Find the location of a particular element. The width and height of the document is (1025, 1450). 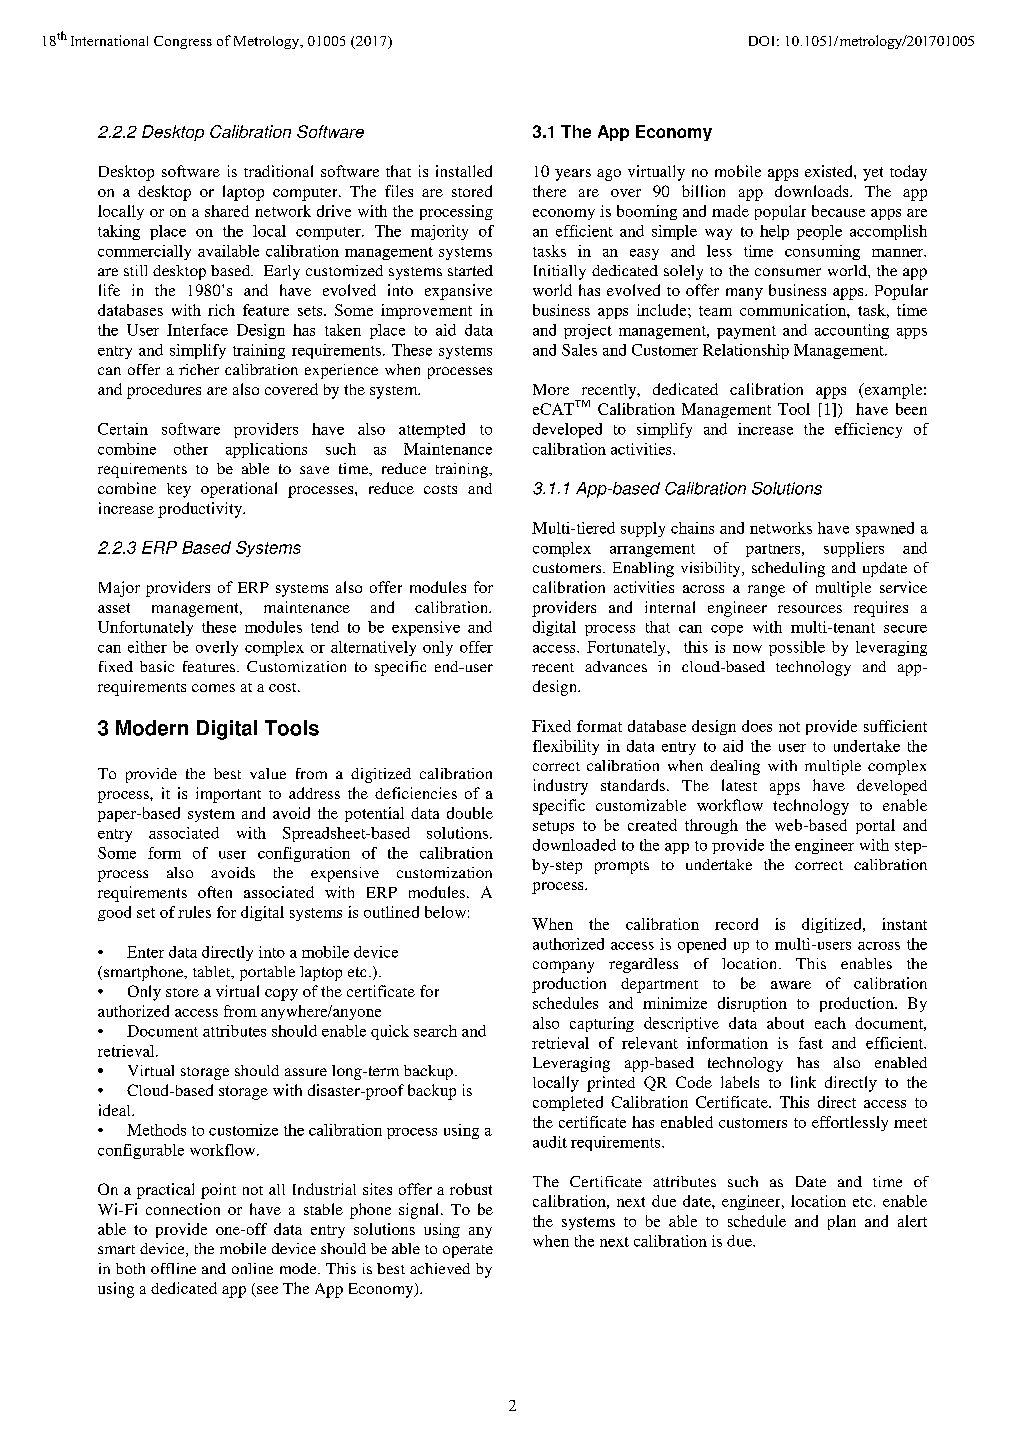

productivity is located at coordinates (201, 510).
